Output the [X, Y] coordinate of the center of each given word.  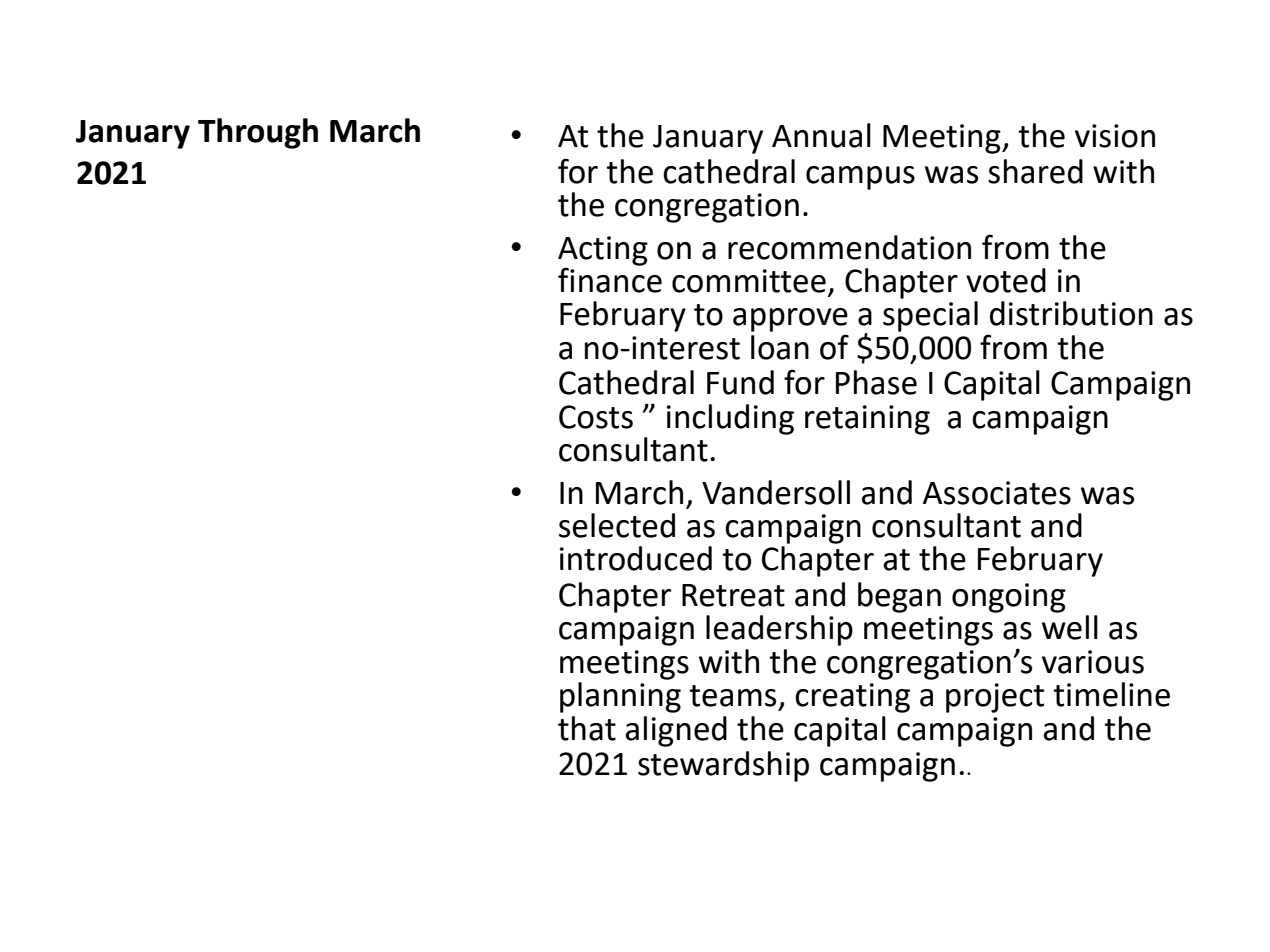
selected [617, 525]
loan [780, 347]
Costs [596, 417]
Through [258, 133]
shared [1035, 171]
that [587, 728]
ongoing [1009, 598]
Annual [821, 135]
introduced [636, 558]
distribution [1071, 313]
